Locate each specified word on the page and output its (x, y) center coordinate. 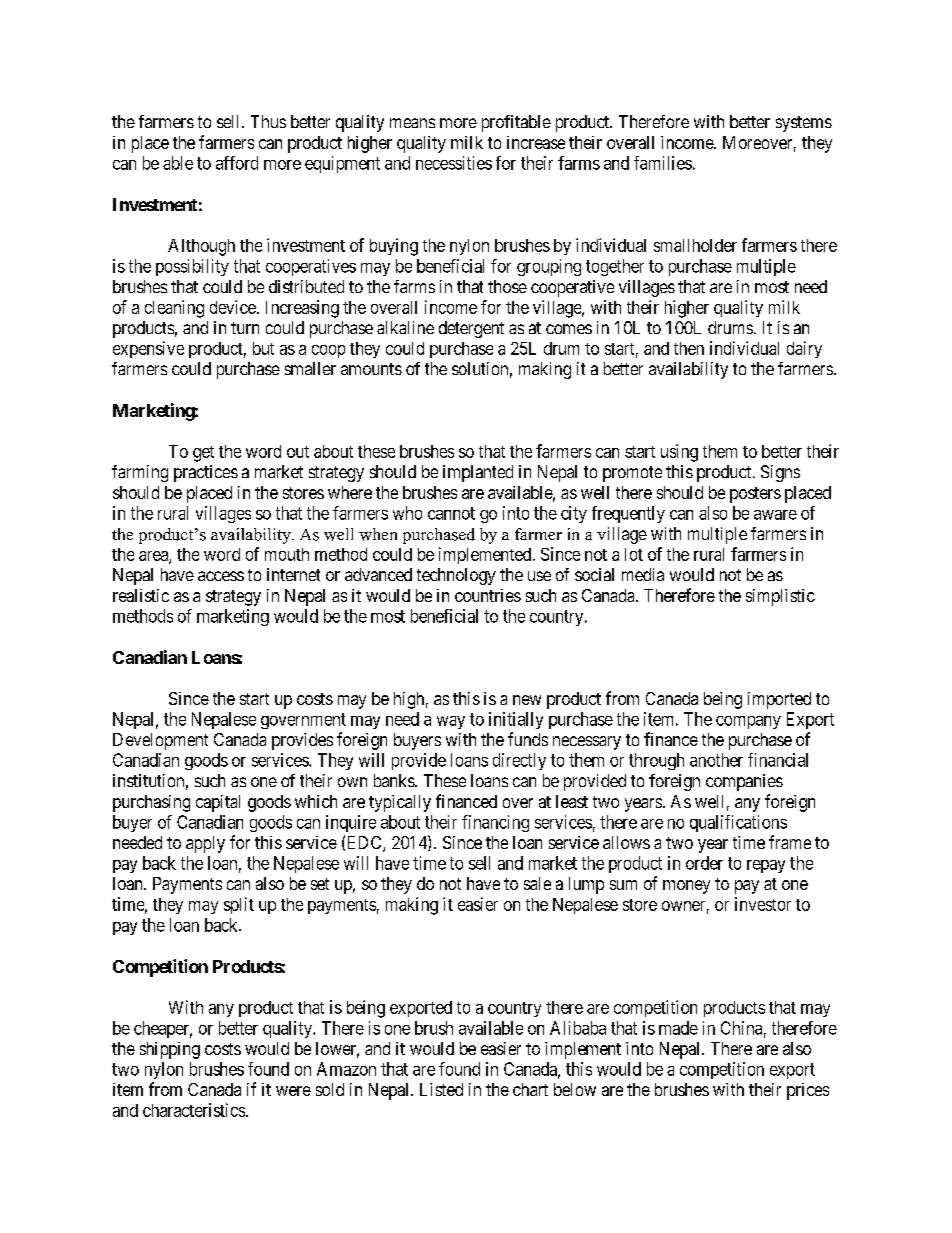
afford (237, 163)
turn (245, 328)
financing (495, 823)
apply (205, 844)
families (663, 163)
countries (488, 595)
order (704, 863)
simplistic (780, 597)
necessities (454, 163)
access (221, 576)
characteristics (194, 1110)
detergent (471, 329)
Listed (441, 1089)
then (689, 348)
